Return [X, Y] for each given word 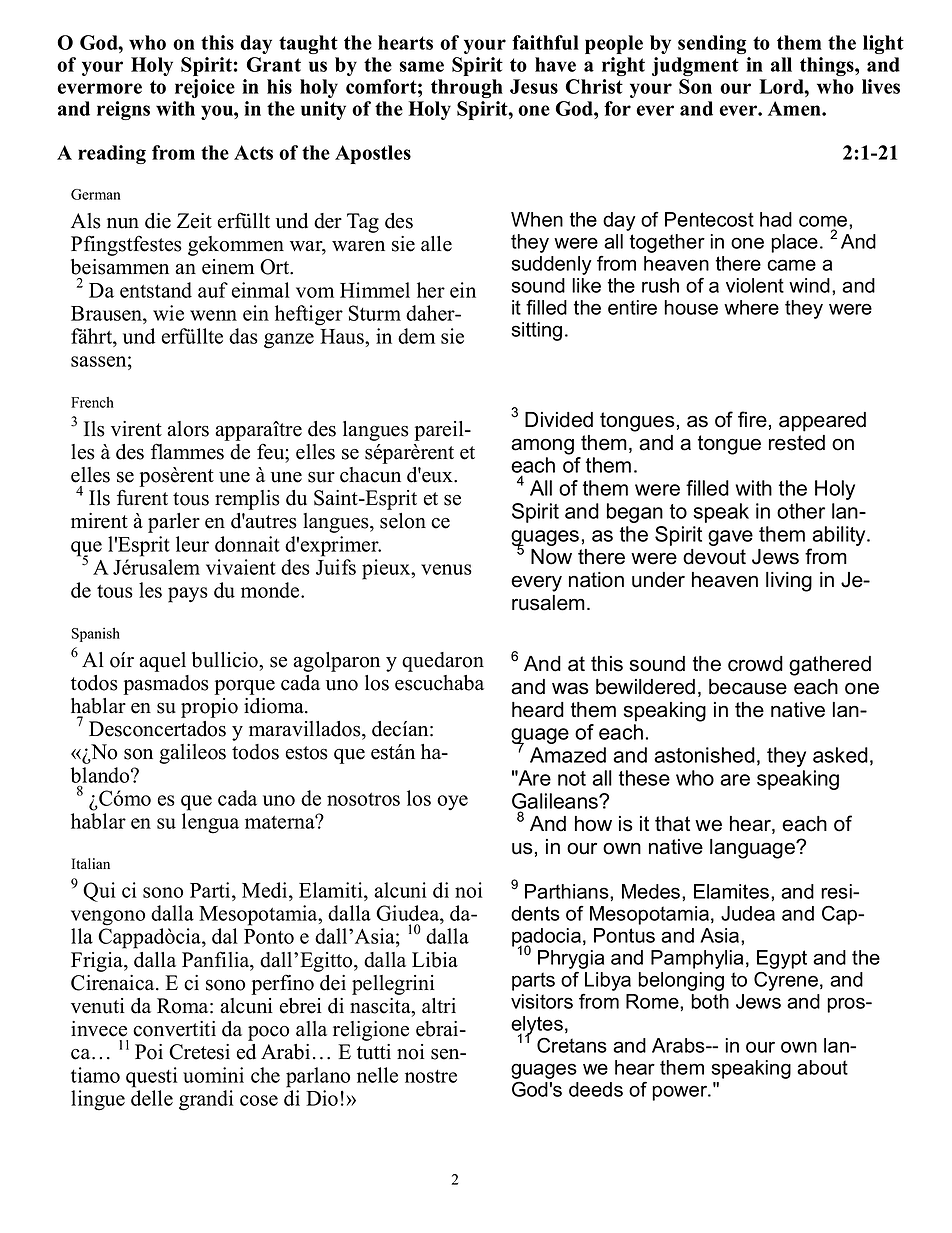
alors [188, 429]
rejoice [205, 88]
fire [752, 419]
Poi [149, 1052]
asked [840, 755]
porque [244, 687]
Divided [559, 420]
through [467, 88]
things [828, 66]
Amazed [568, 755]
